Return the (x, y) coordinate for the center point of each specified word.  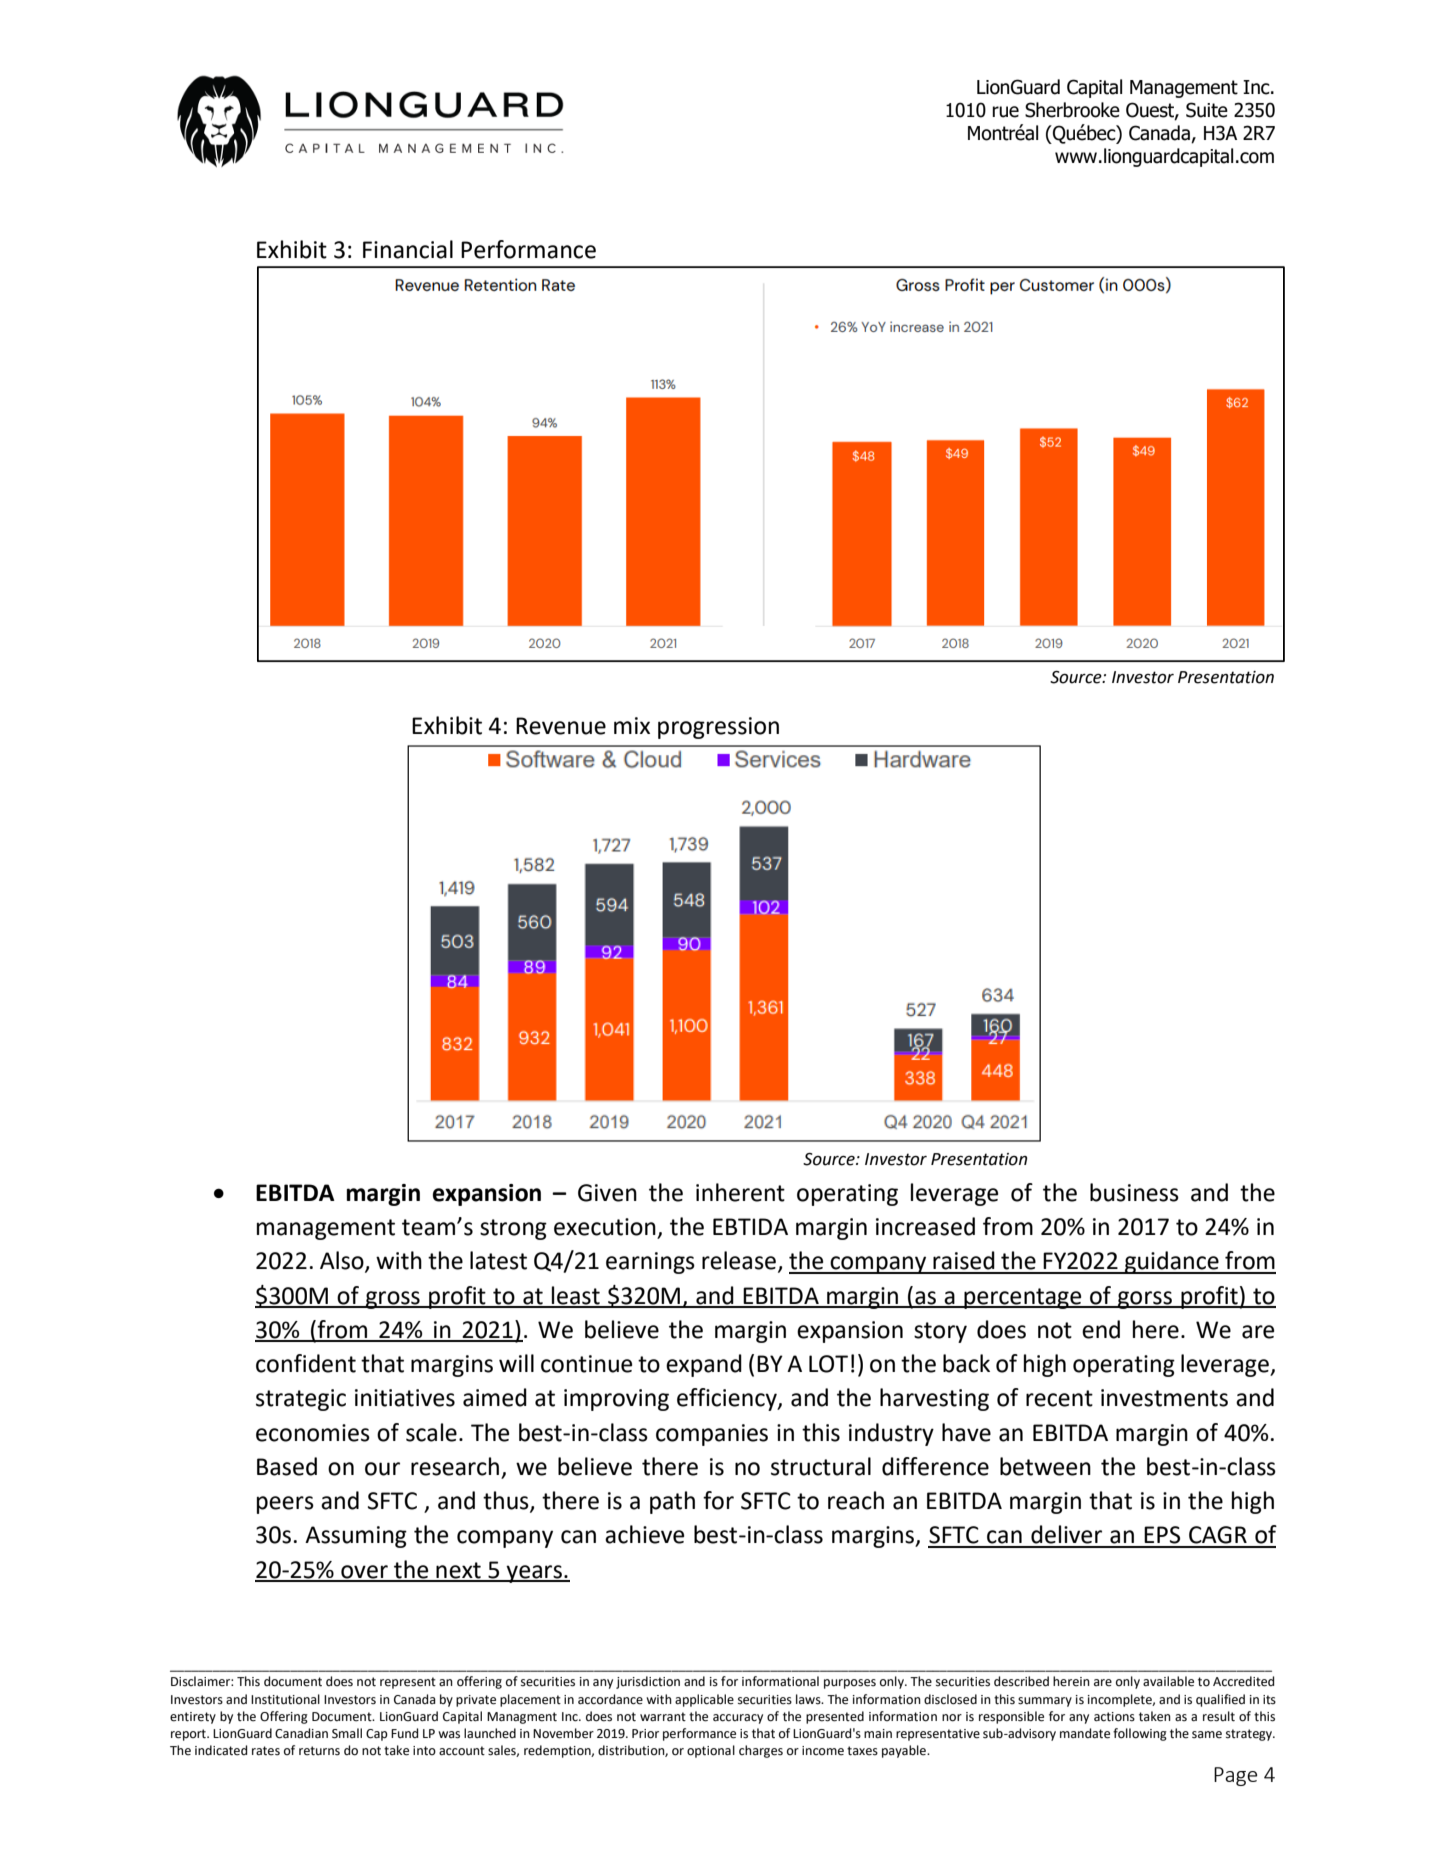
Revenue (561, 726)
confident (306, 1363)
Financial (408, 249)
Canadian (301, 1733)
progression (718, 728)
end (1101, 1329)
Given (607, 1193)
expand (704, 1365)
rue (1005, 112)
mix (632, 725)
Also (343, 1261)
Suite (1207, 110)
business (1134, 1192)
